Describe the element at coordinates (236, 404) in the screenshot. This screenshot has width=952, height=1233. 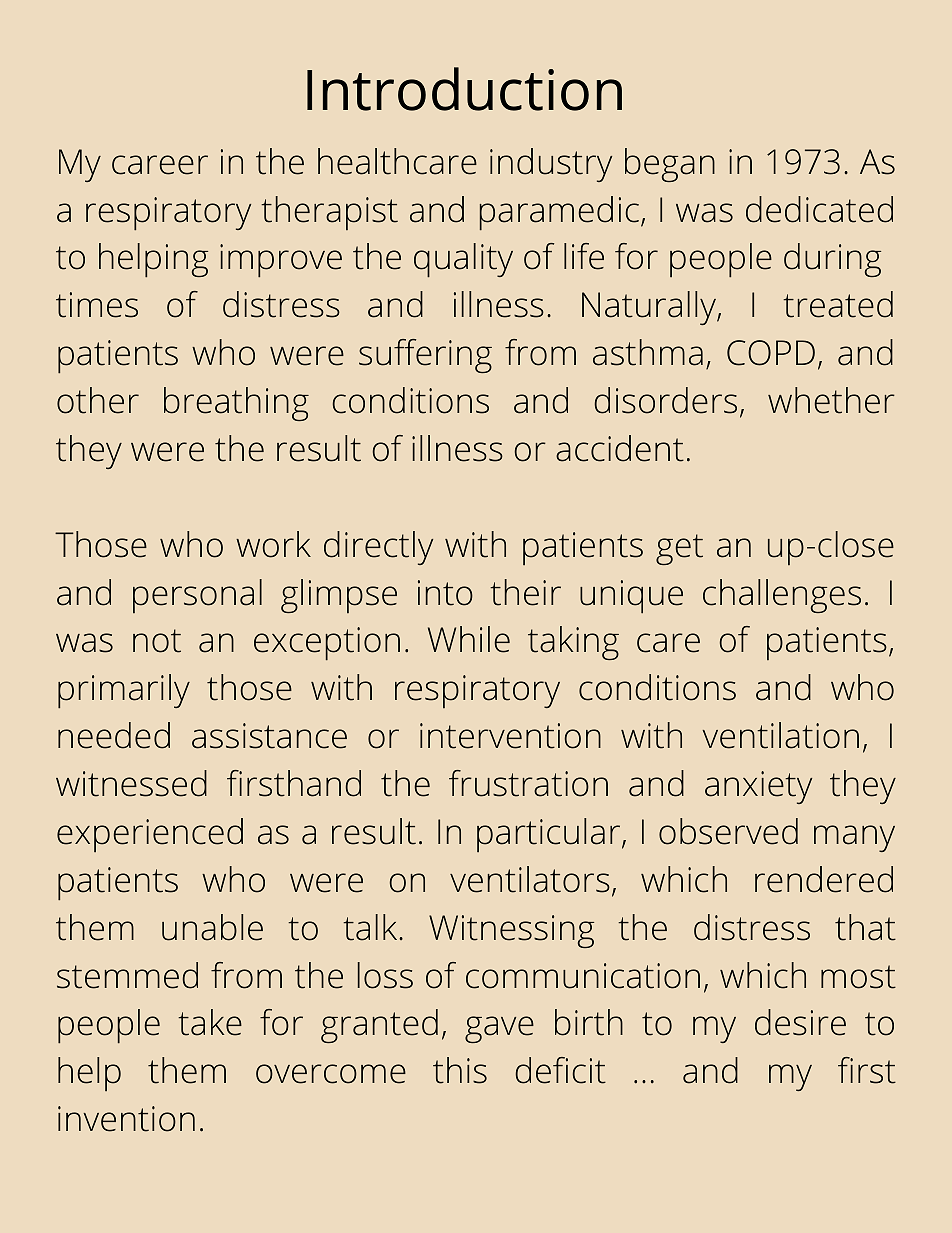
I see `breathing` at that location.
